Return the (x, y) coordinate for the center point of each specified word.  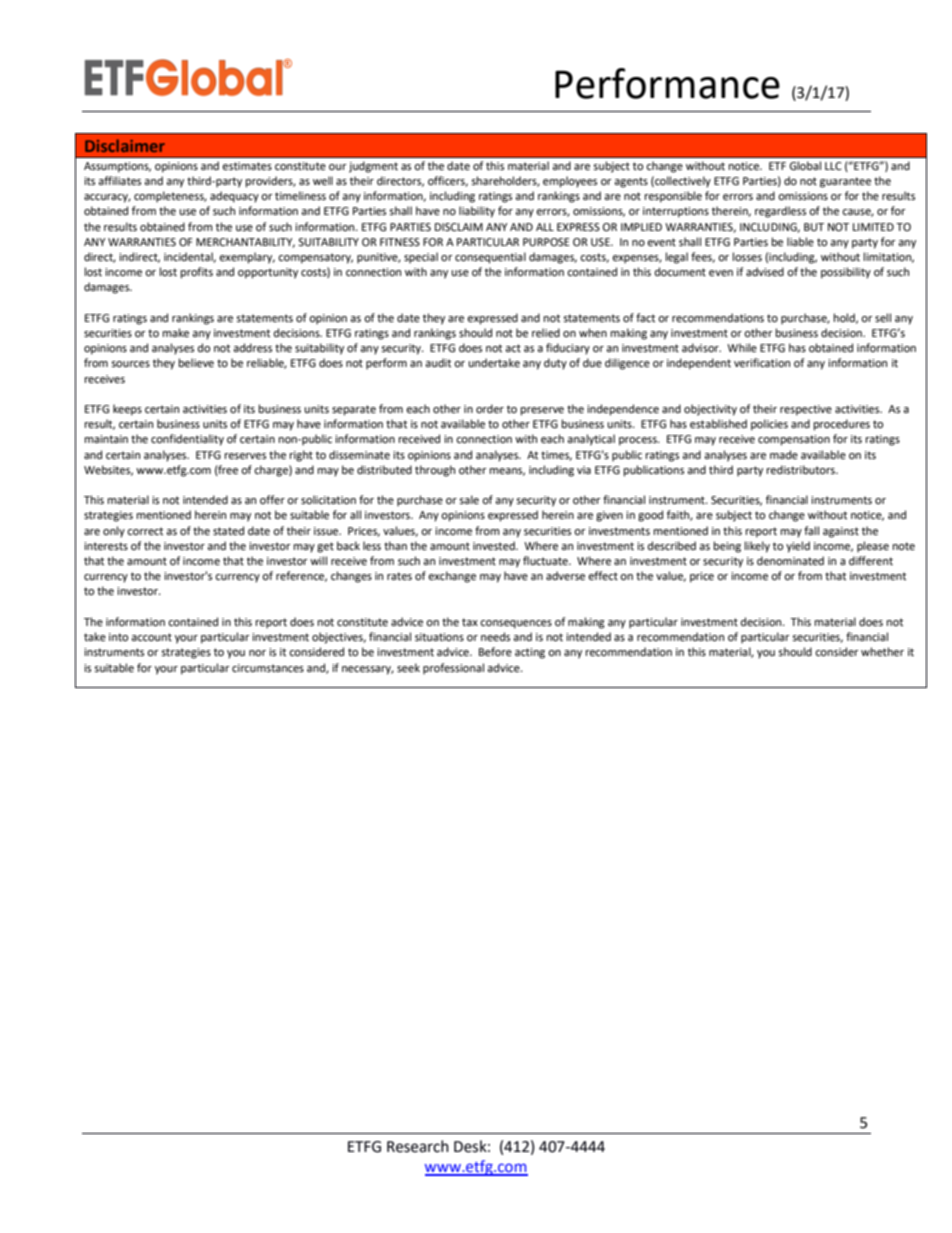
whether (882, 652)
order (490, 409)
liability (477, 212)
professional (453, 669)
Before (495, 651)
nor (257, 653)
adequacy (234, 197)
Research (418, 1146)
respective (806, 410)
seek (408, 668)
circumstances (268, 668)
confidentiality (187, 440)
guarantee (845, 182)
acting (530, 653)
